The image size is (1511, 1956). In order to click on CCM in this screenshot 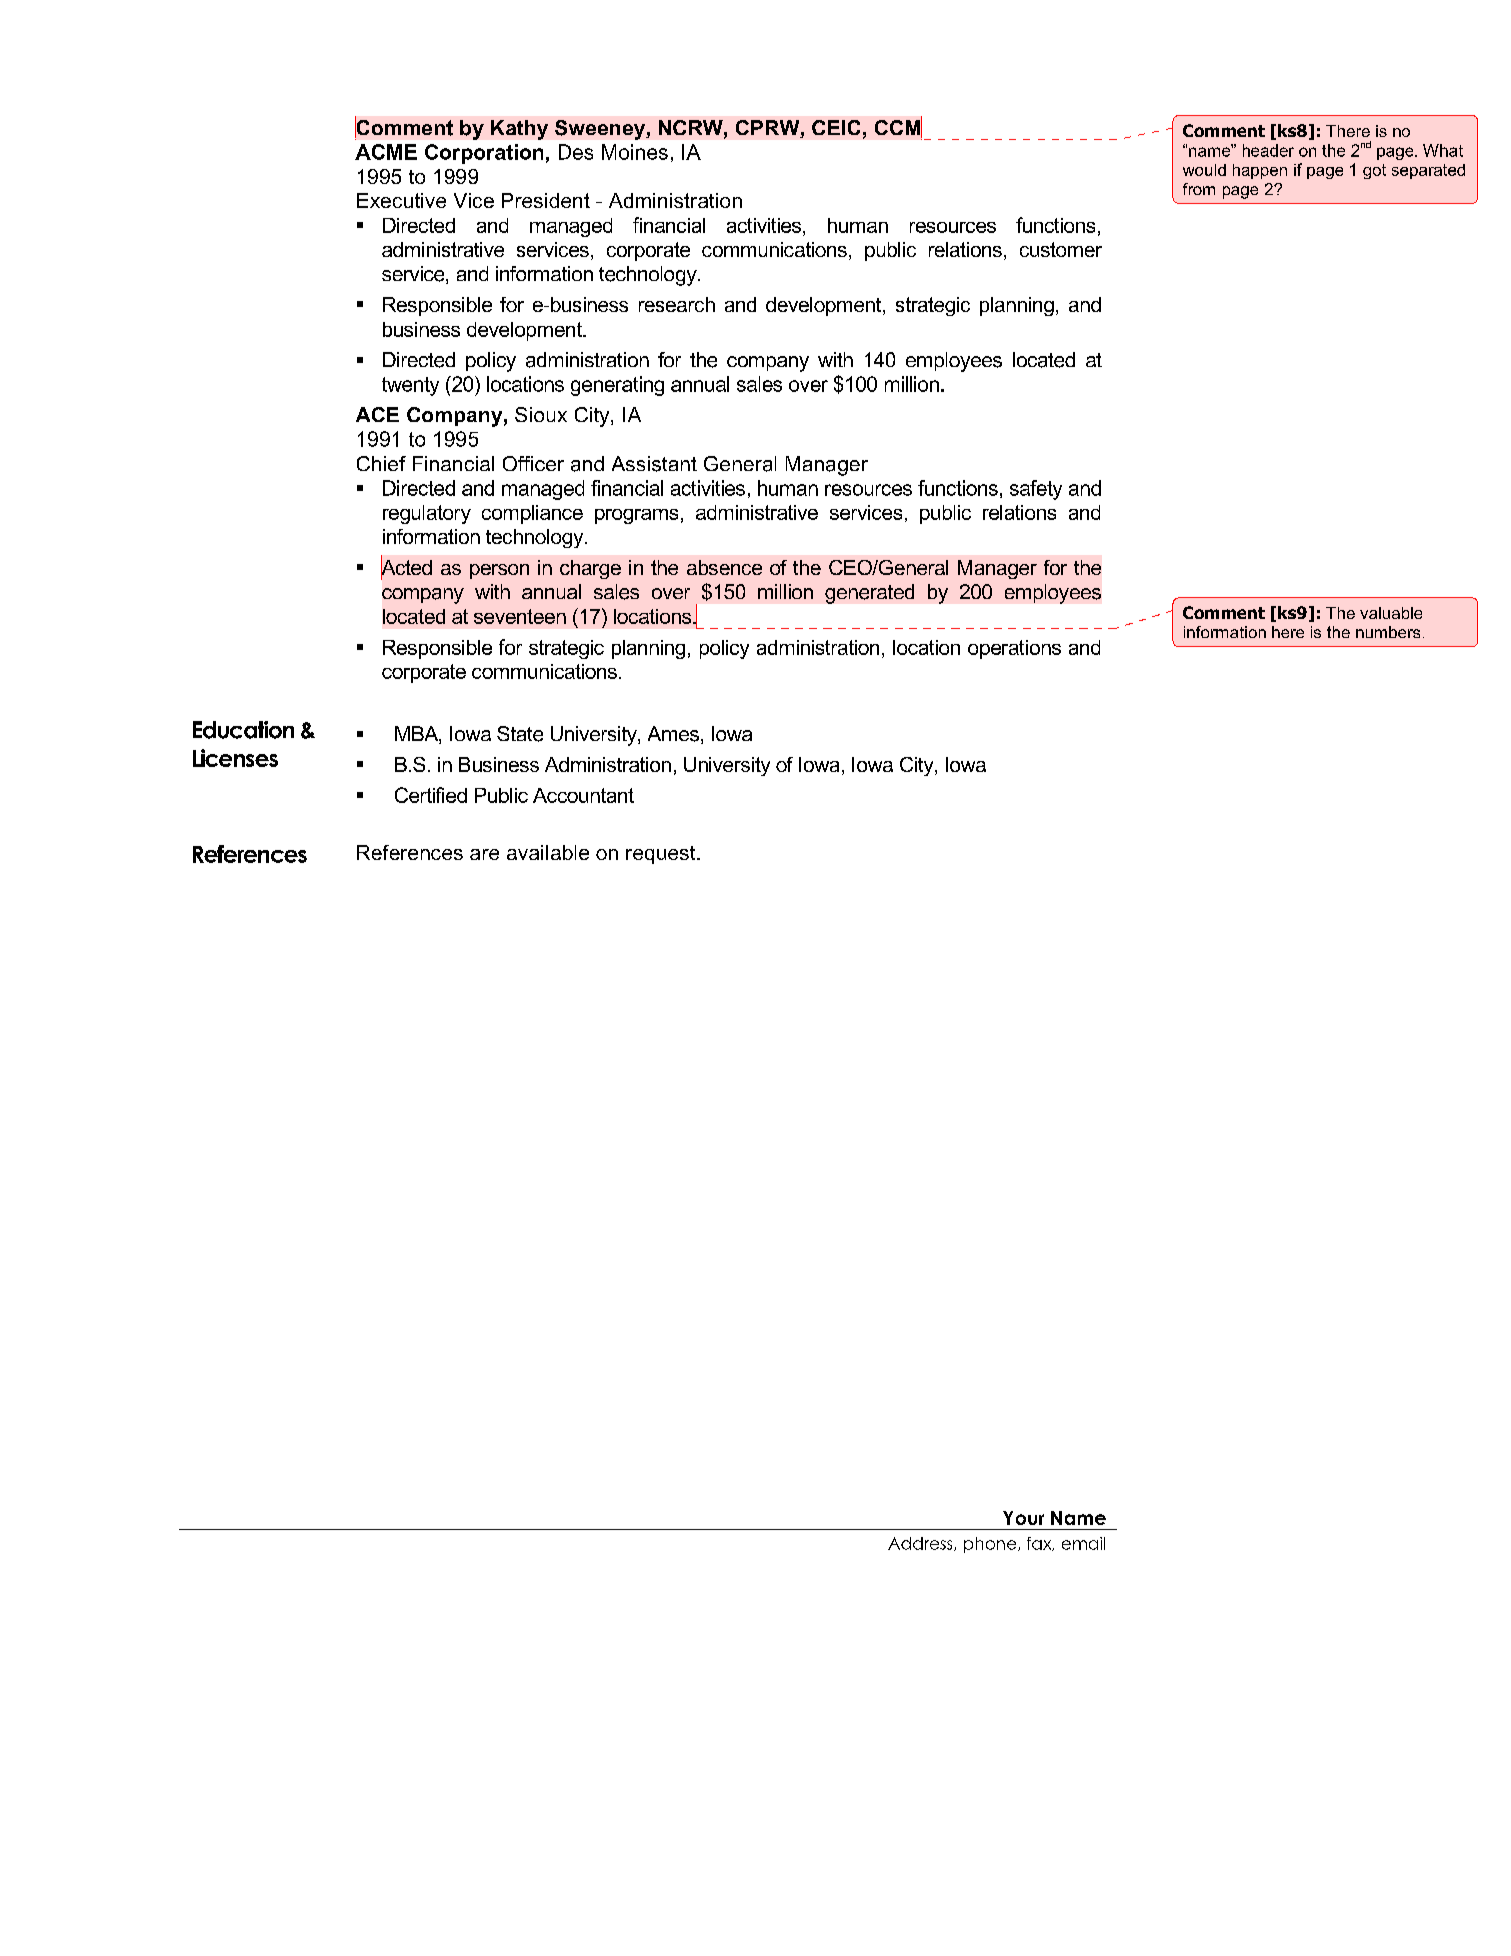, I will do `click(898, 127)`.
